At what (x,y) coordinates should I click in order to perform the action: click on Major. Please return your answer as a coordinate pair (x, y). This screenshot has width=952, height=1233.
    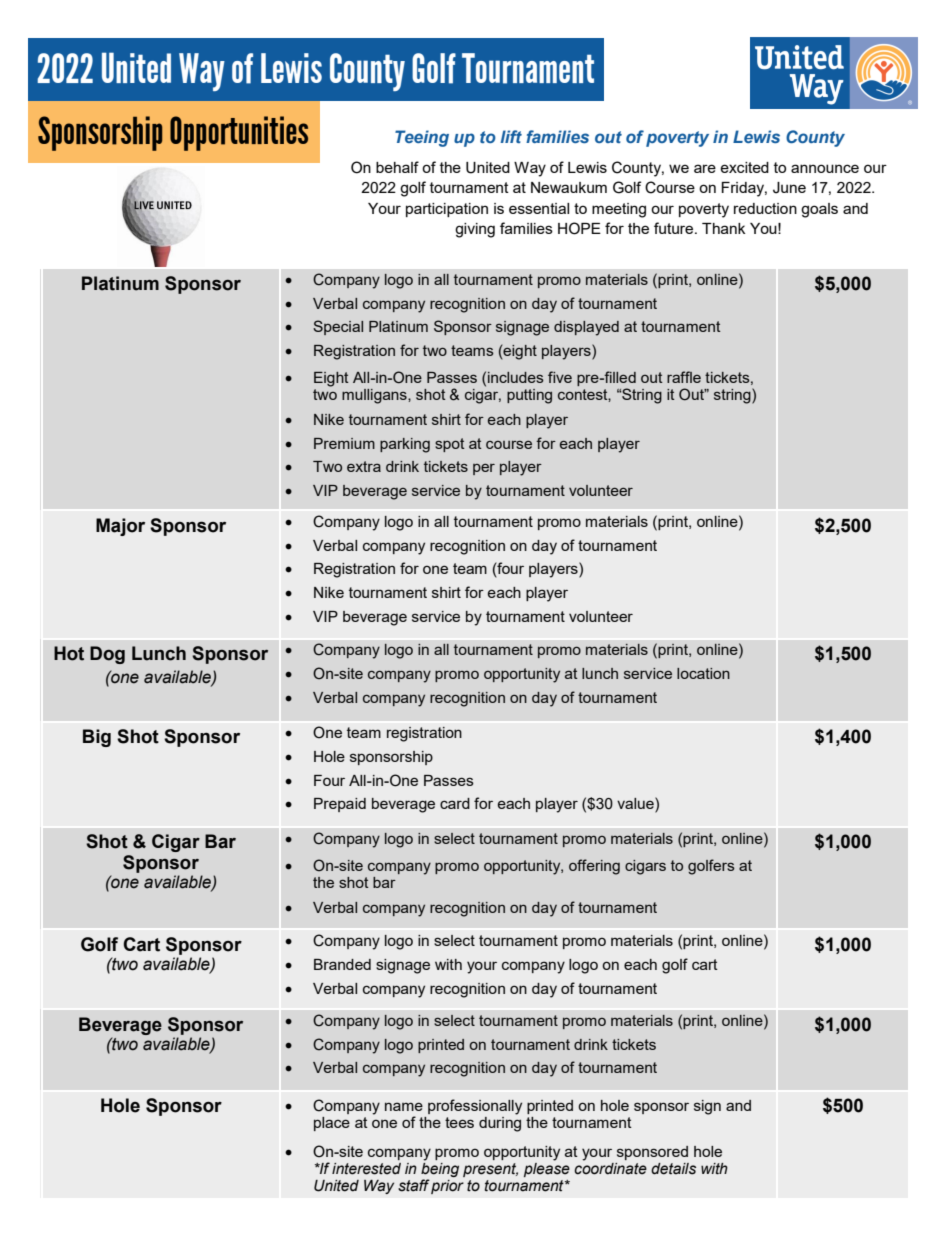
    Looking at the image, I should click on (120, 527).
